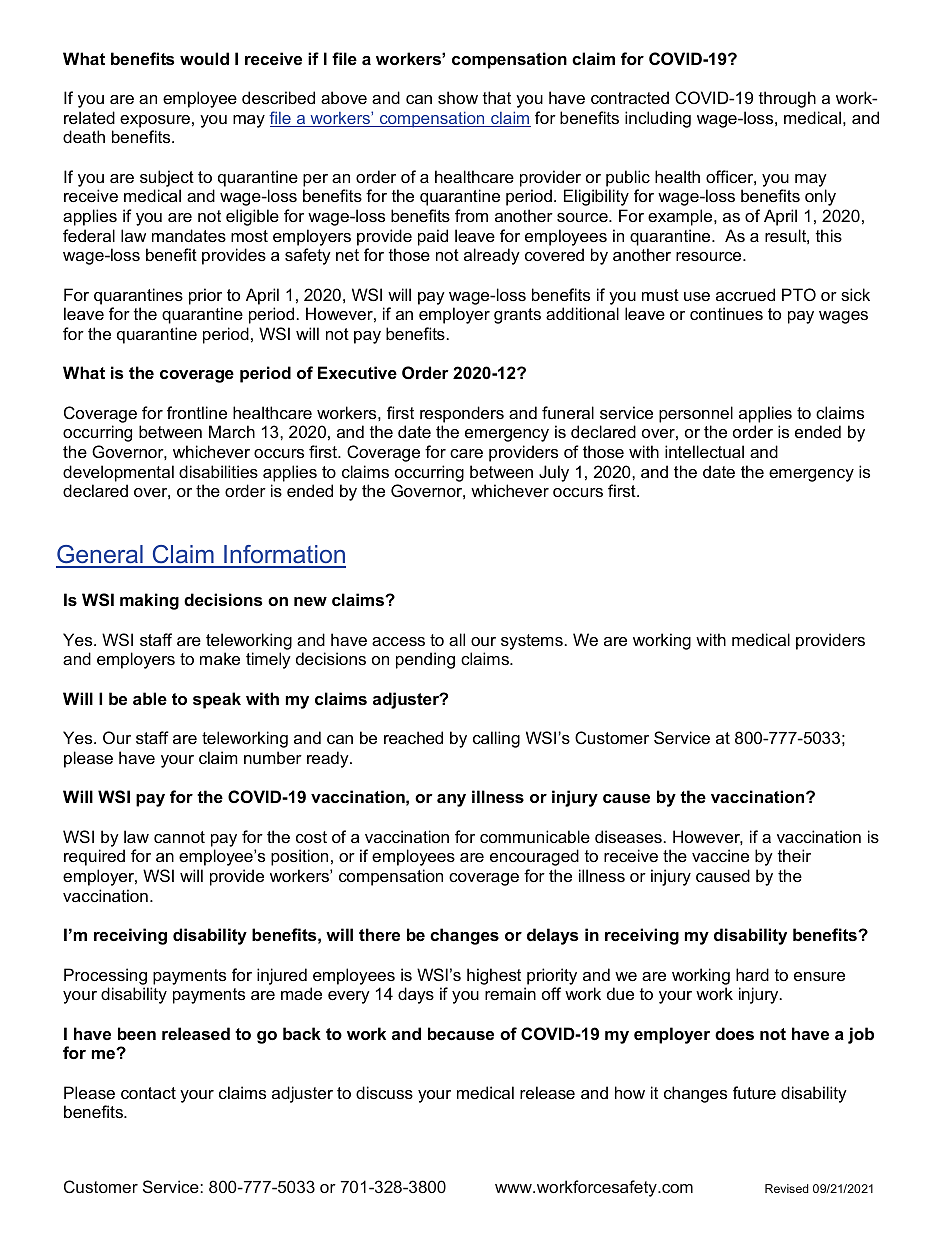  Describe the element at coordinates (787, 99) in the page. I see `through` at that location.
